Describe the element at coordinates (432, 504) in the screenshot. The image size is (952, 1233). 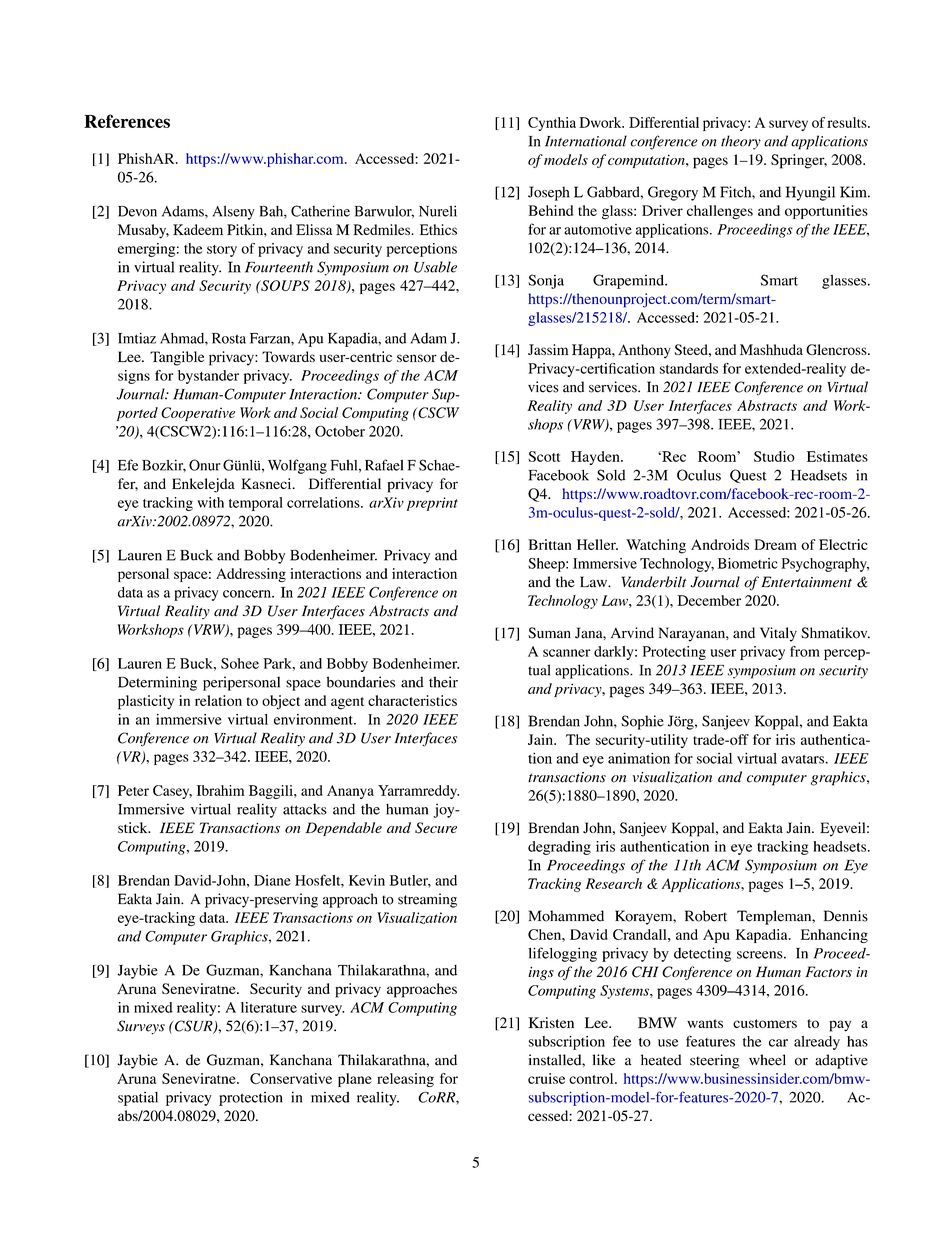
I see `preprint` at that location.
